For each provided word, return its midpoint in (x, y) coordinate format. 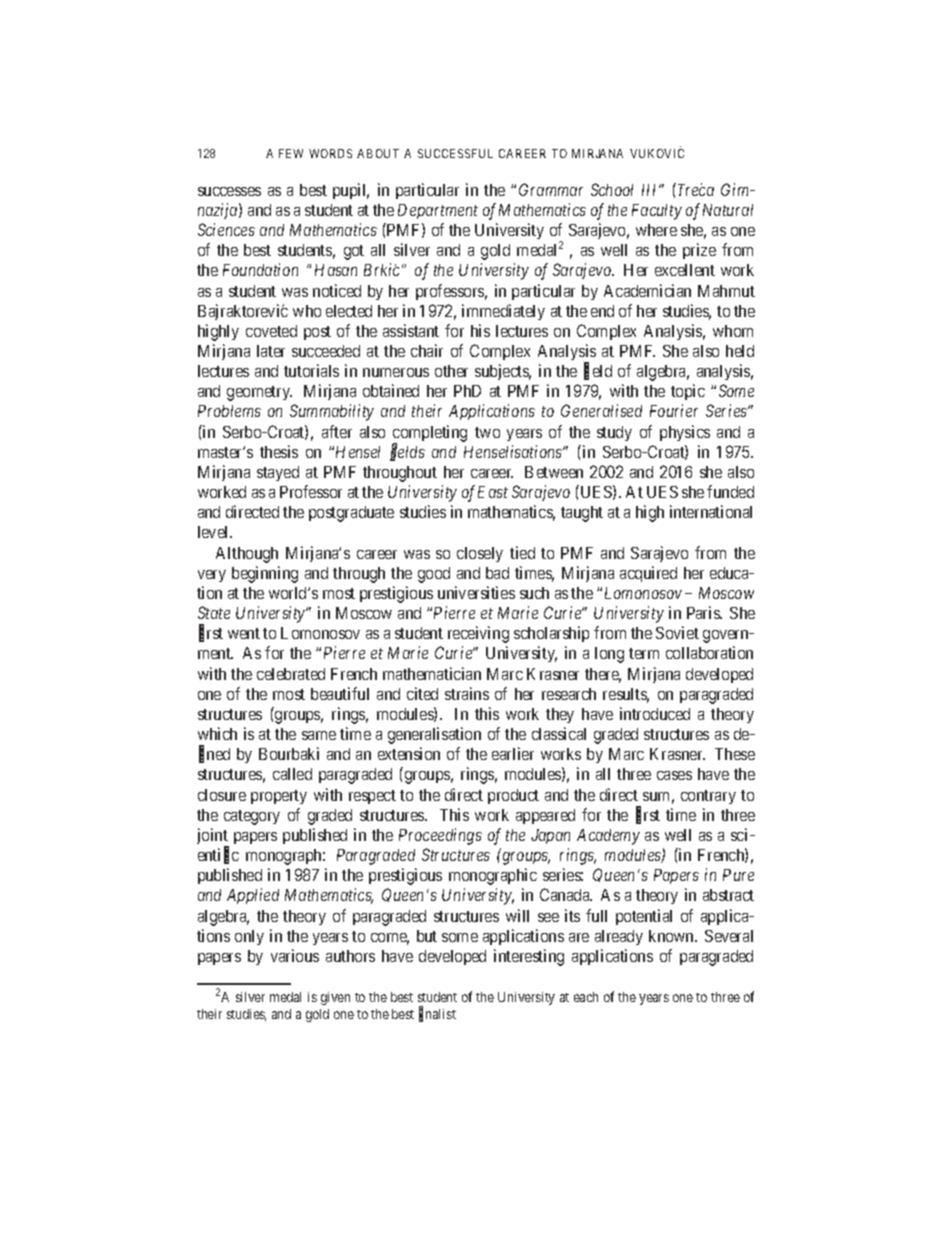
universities (476, 592)
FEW (291, 153)
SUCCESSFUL (455, 153)
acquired (648, 574)
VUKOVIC (657, 153)
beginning (265, 574)
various (295, 955)
